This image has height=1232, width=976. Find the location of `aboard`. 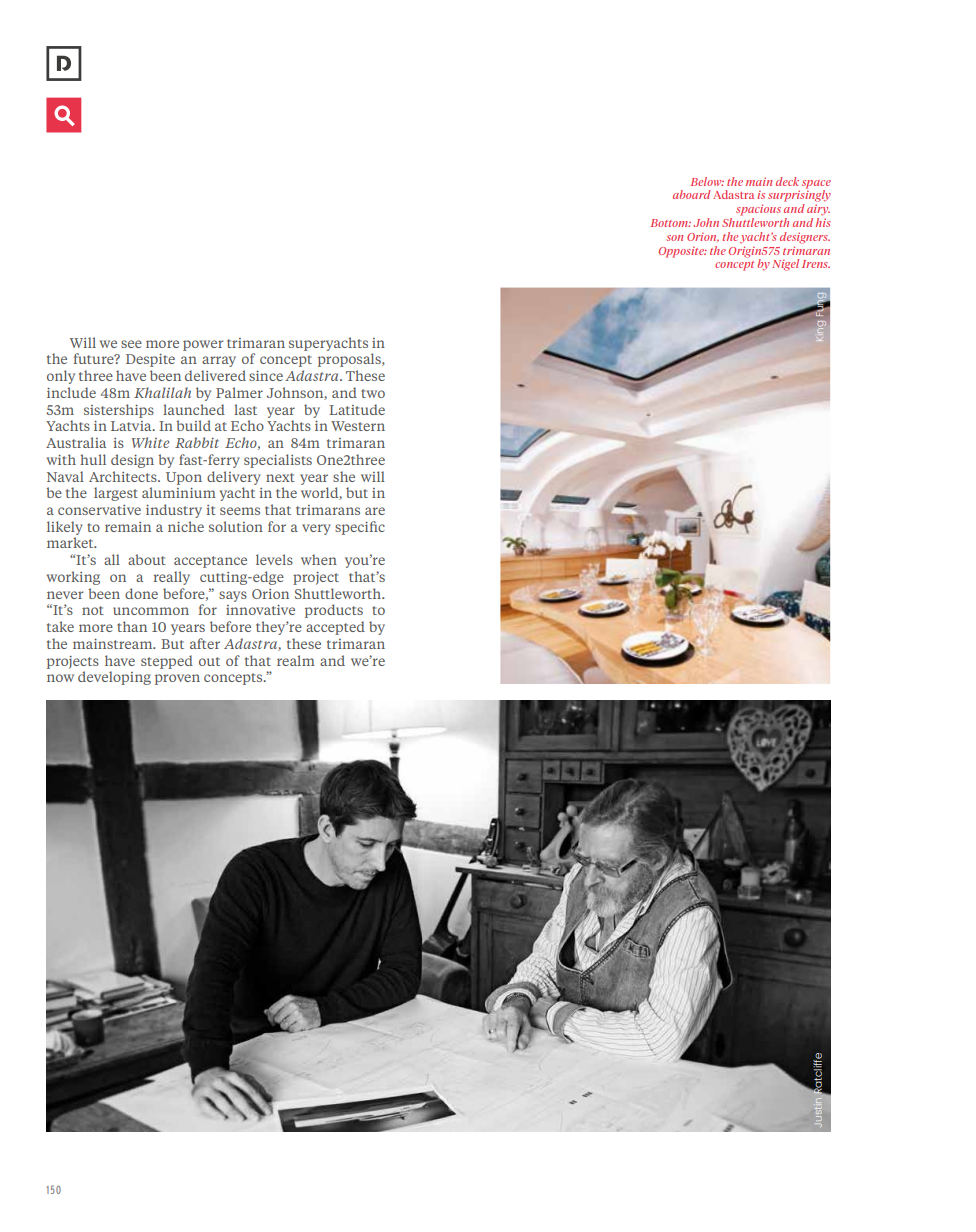

aboard is located at coordinates (692, 194).
